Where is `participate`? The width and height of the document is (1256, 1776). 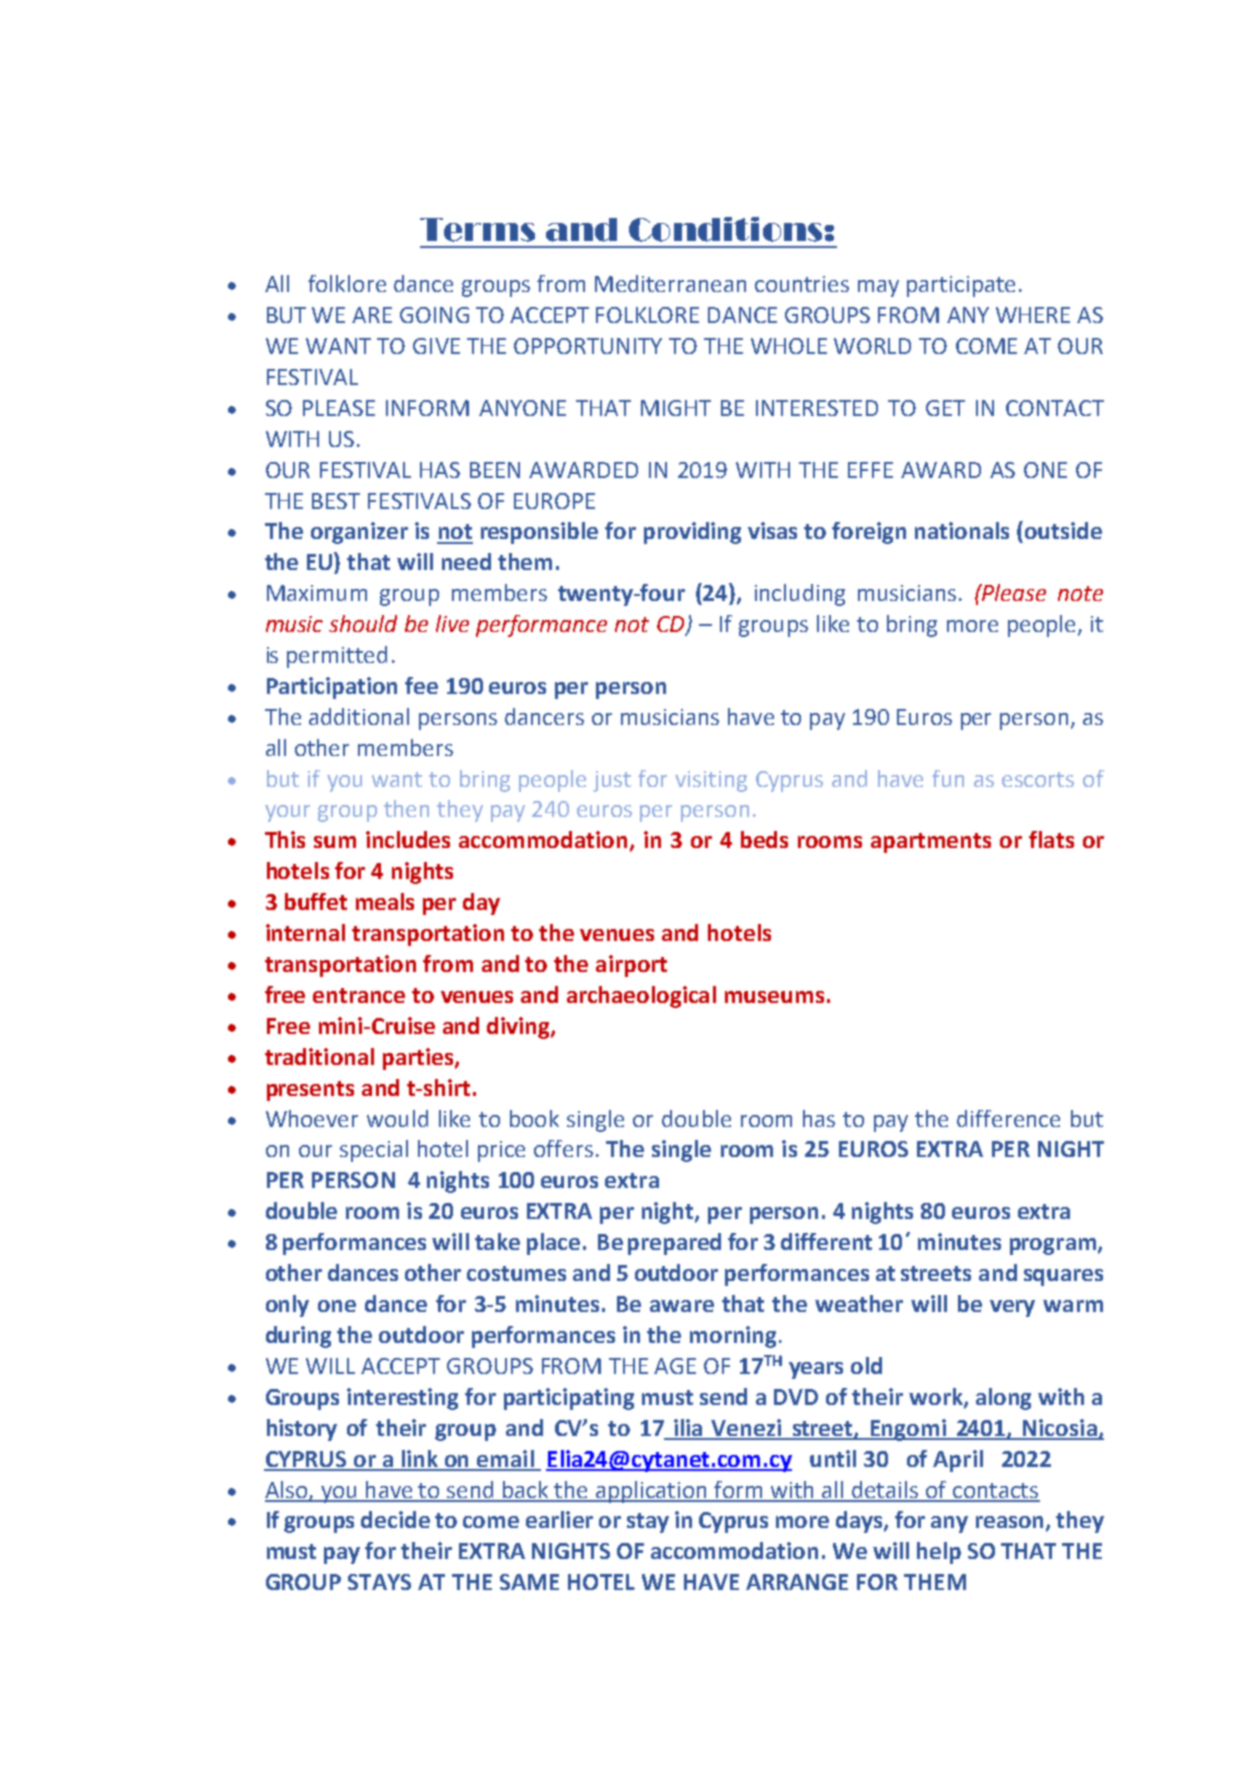 participate is located at coordinates (961, 286).
